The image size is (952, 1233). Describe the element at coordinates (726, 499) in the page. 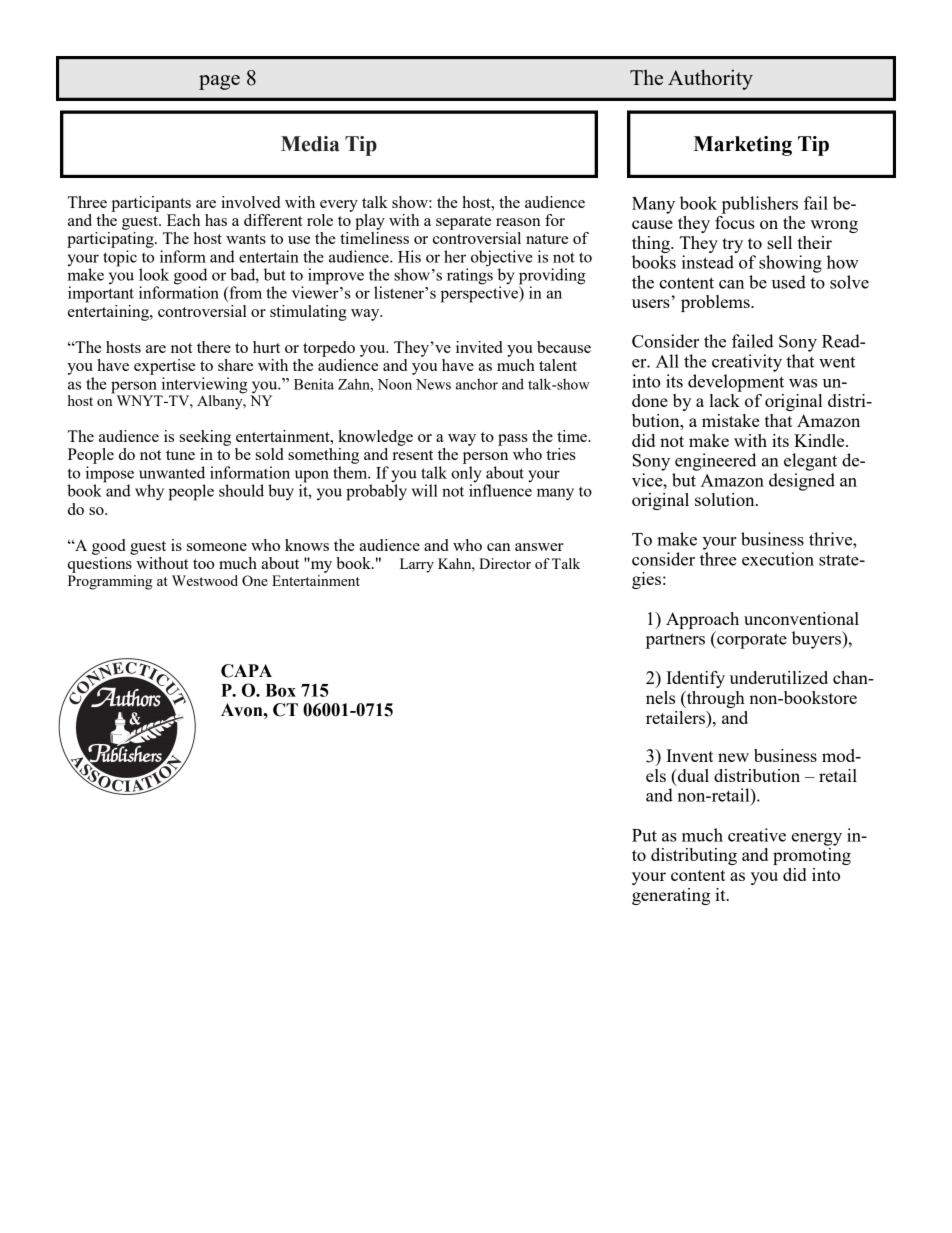

I see `solution` at that location.
